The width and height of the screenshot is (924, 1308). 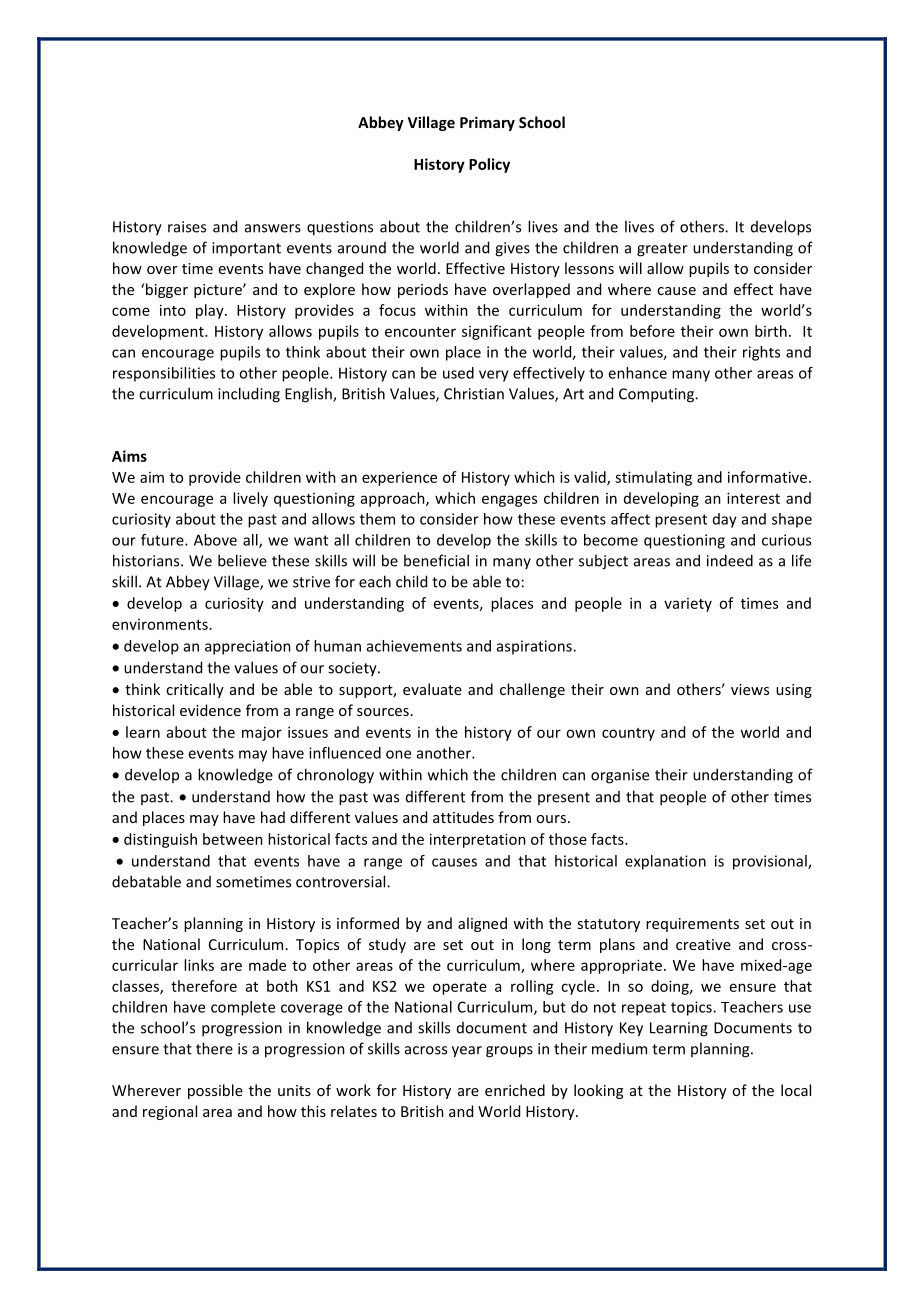 What do you see at coordinates (187, 227) in the screenshot?
I see `raises` at bounding box center [187, 227].
